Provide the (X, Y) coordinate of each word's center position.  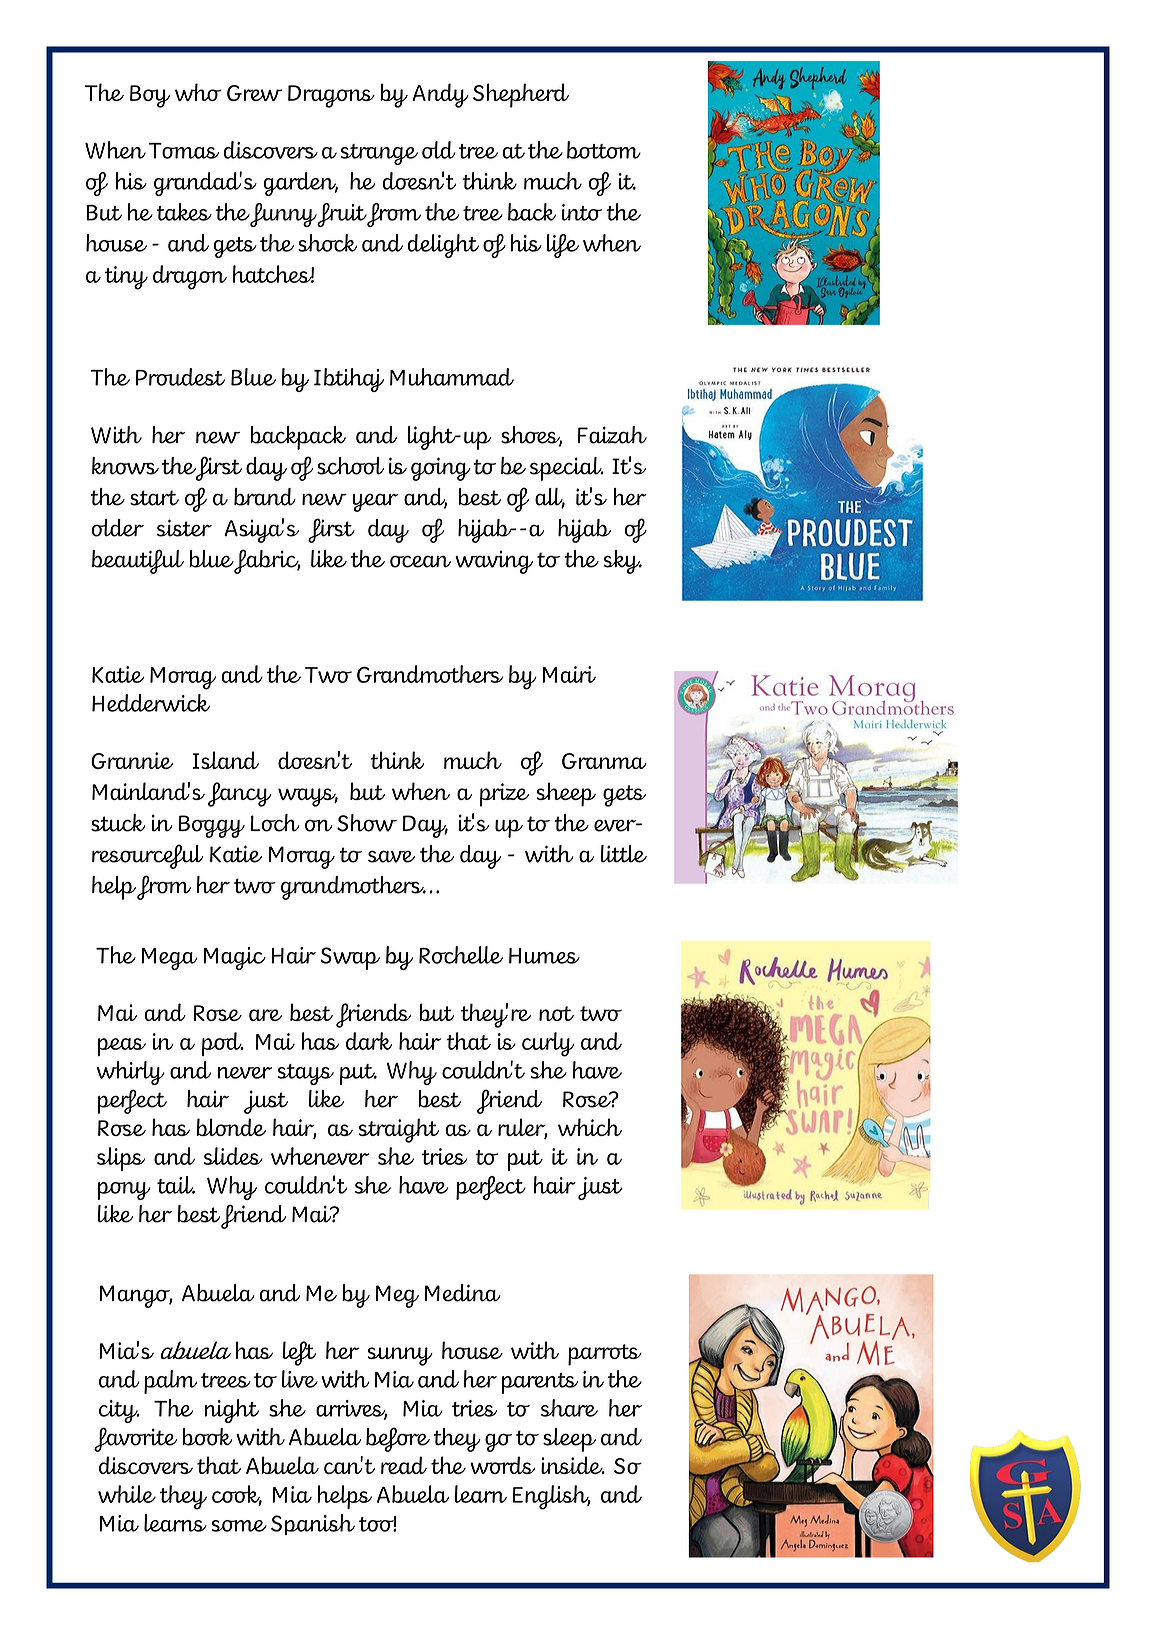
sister (184, 528)
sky (623, 562)
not (556, 1013)
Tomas (184, 151)
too (378, 1524)
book (207, 1437)
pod (223, 1044)
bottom (604, 150)
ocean (420, 561)
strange (379, 154)
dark (369, 1041)
